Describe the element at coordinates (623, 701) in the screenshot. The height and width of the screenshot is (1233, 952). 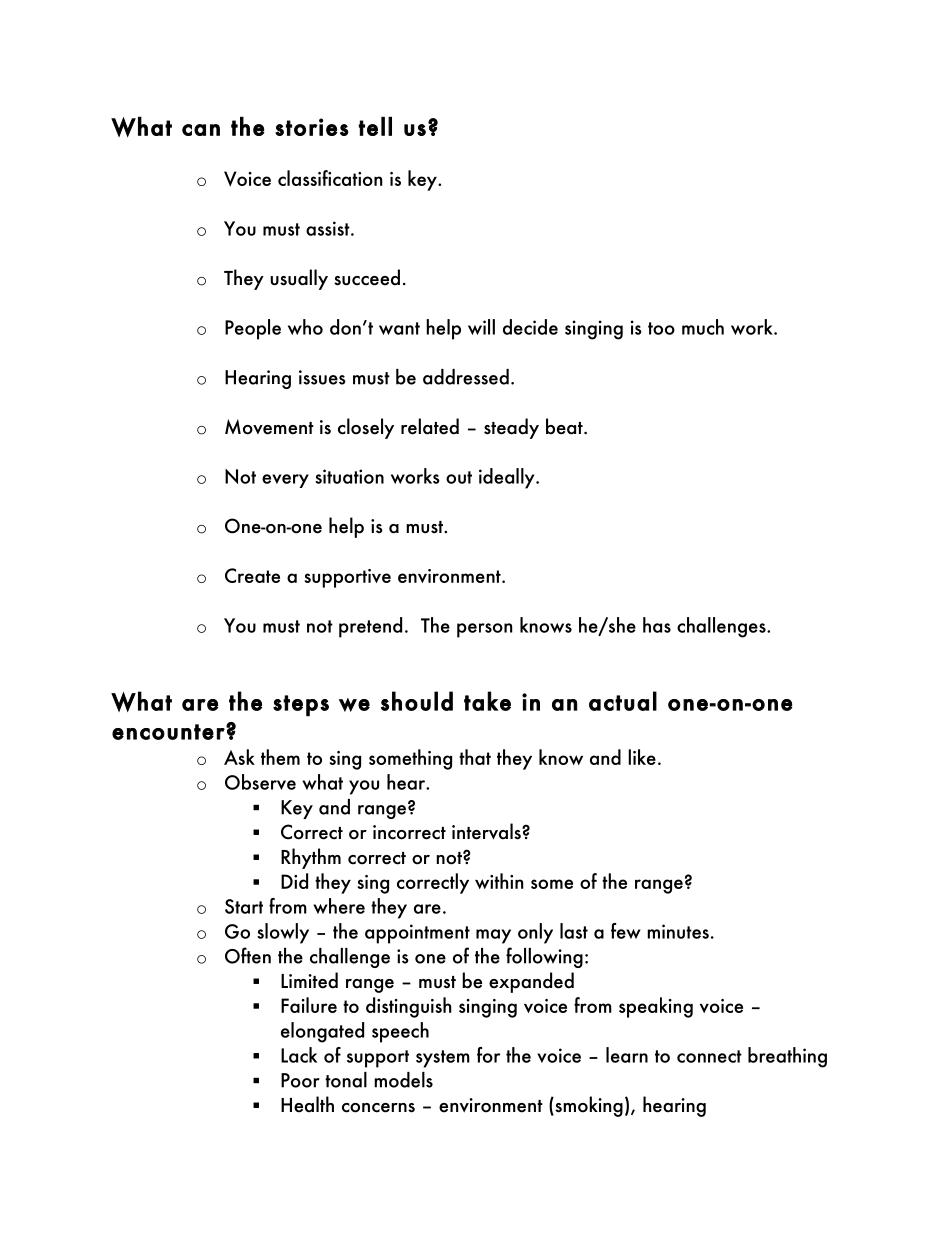
I see `actual` at that location.
